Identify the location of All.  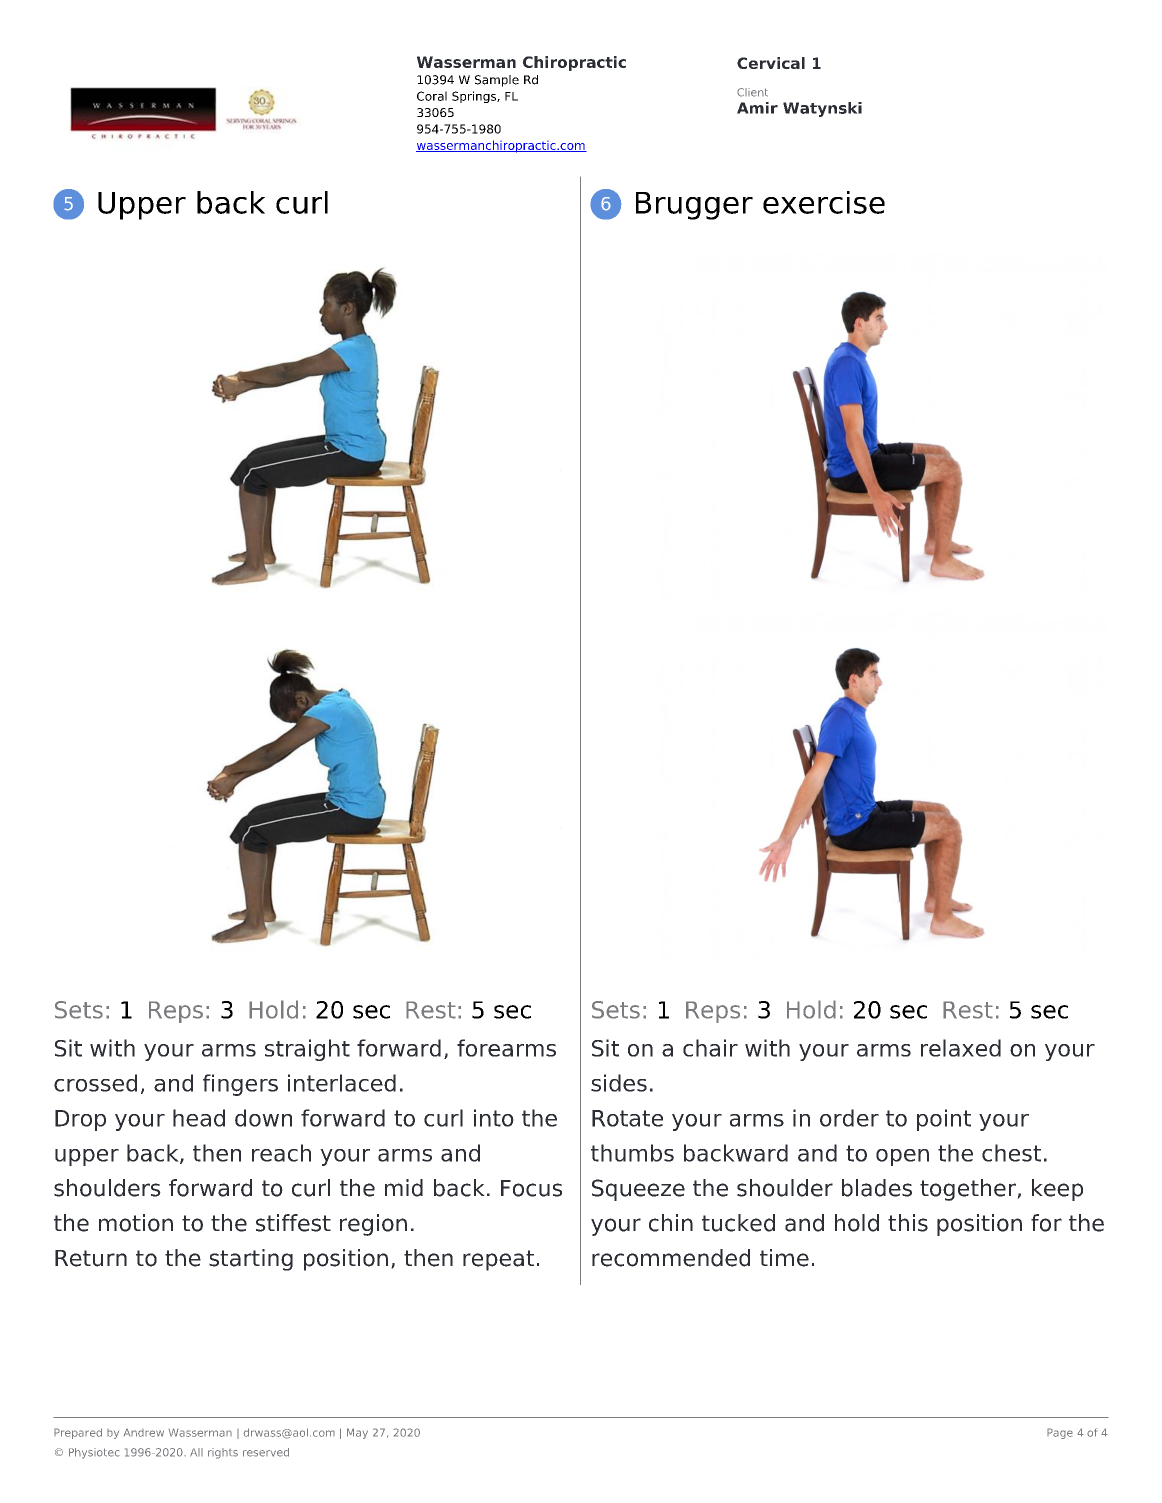
(196, 1452).
